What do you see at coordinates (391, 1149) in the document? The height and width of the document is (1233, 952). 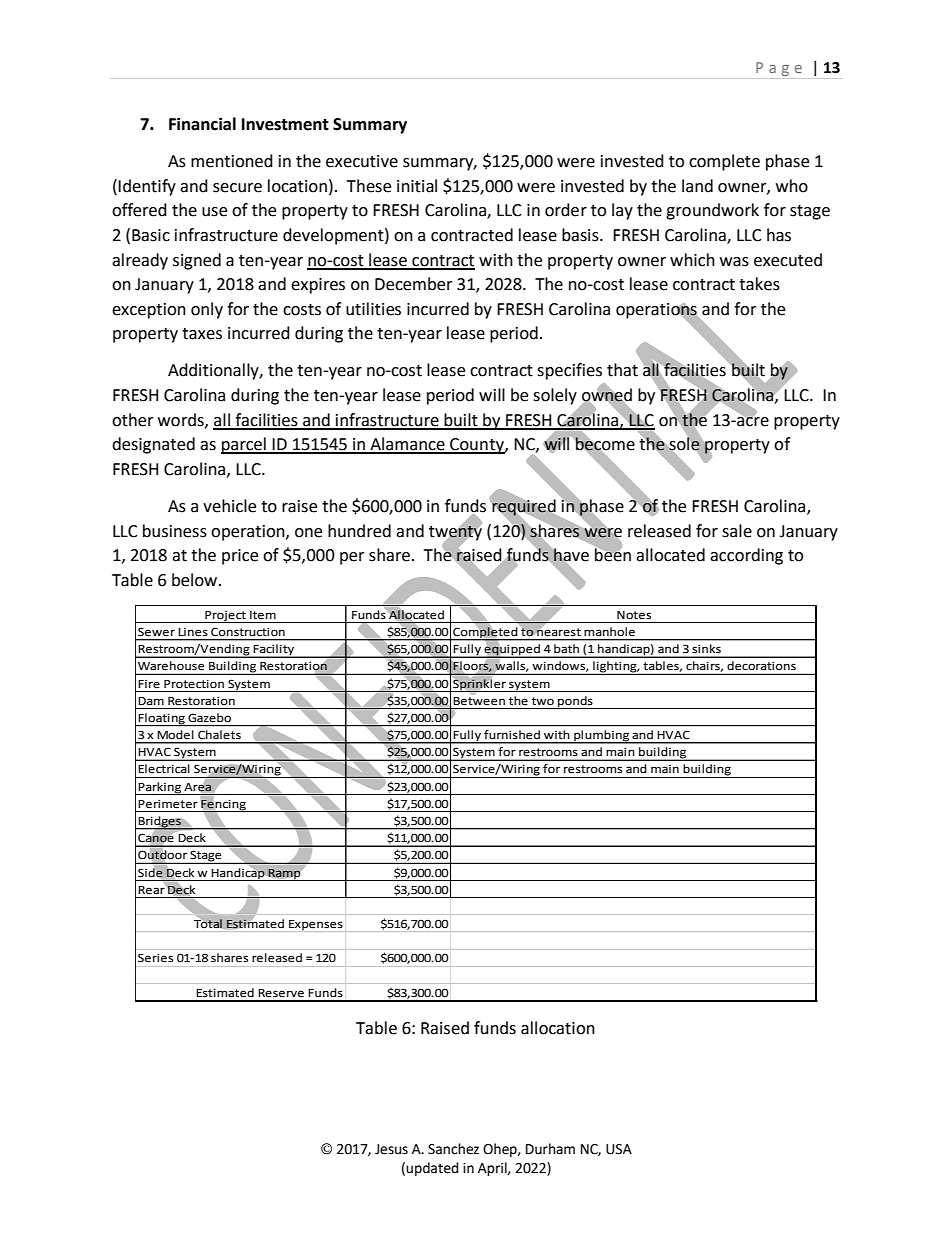 I see `Jesus` at bounding box center [391, 1149].
